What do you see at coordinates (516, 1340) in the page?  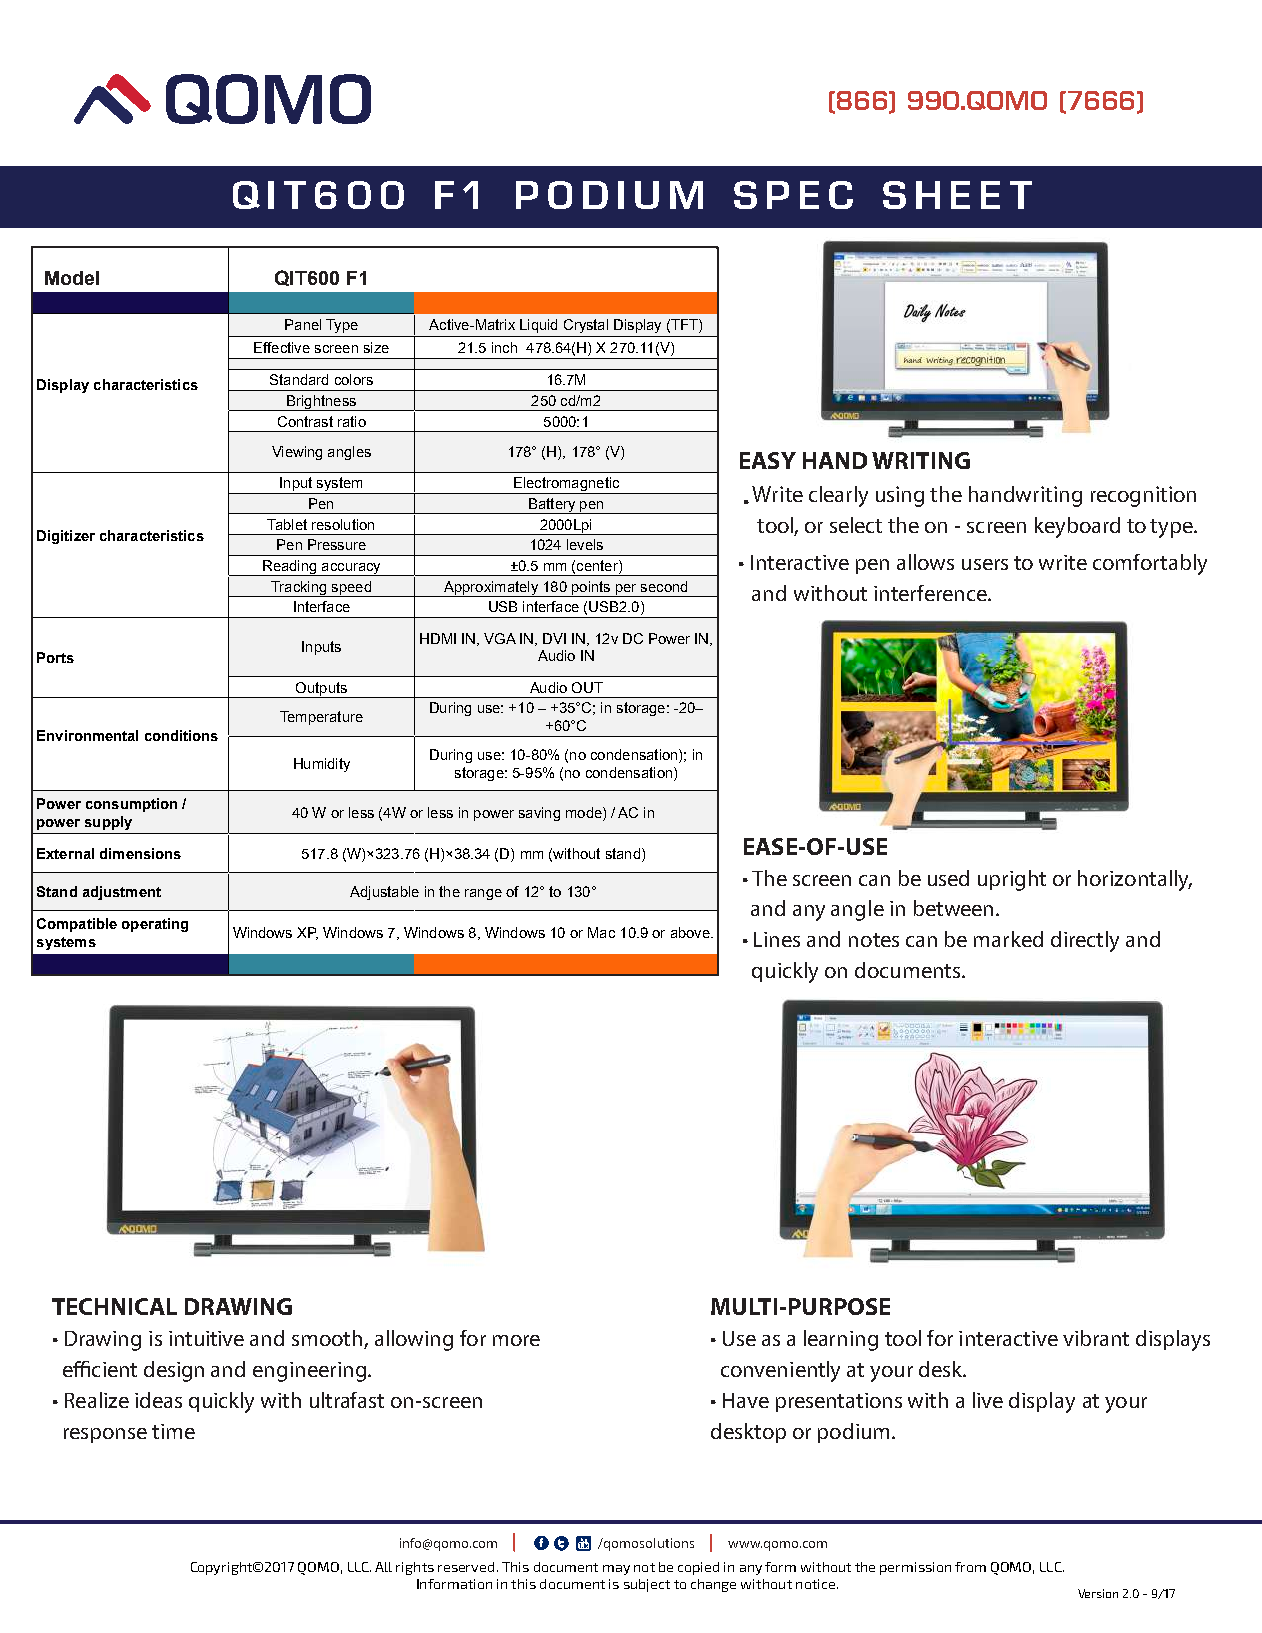 I see `more` at bounding box center [516, 1340].
